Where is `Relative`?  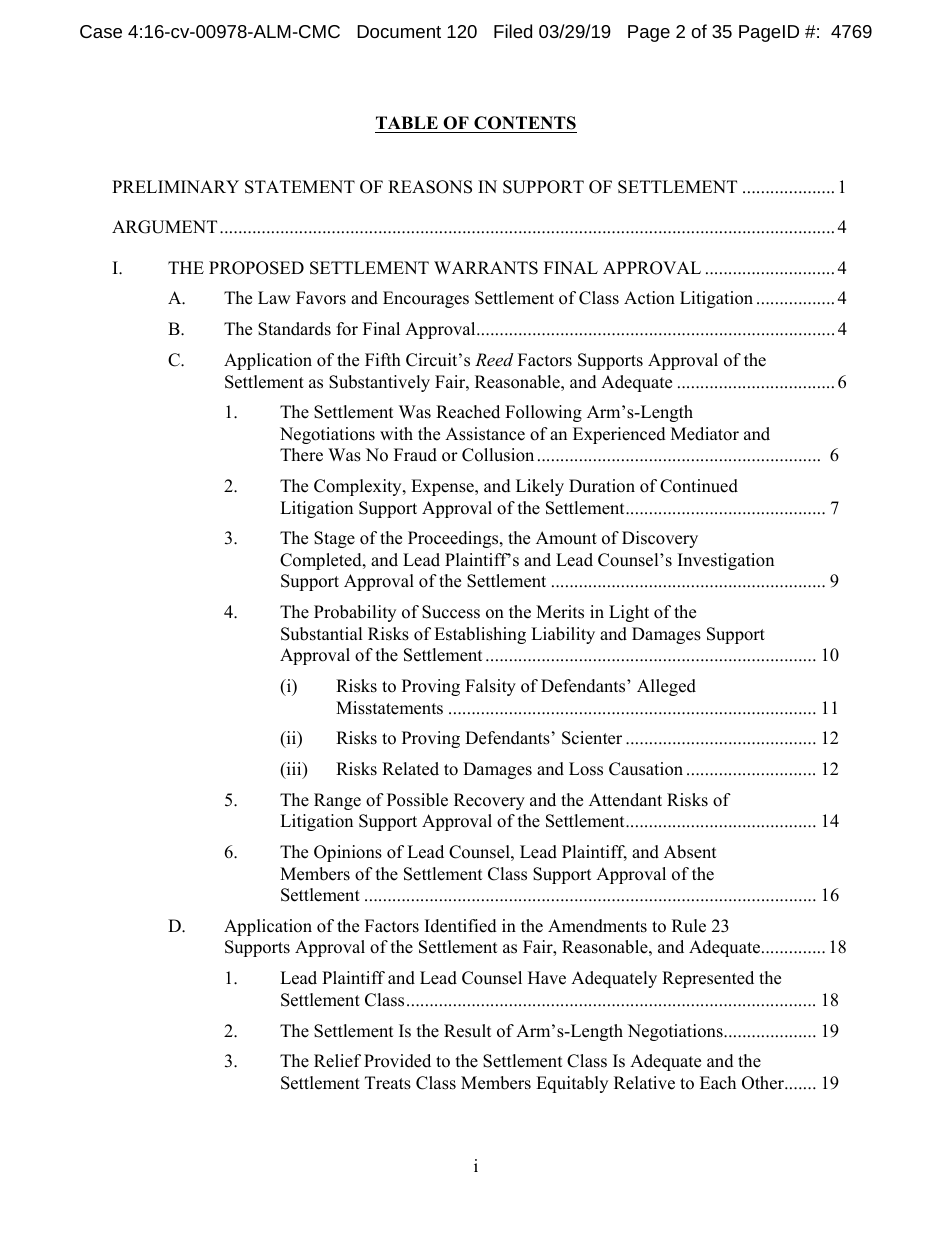
Relative is located at coordinates (644, 1083).
